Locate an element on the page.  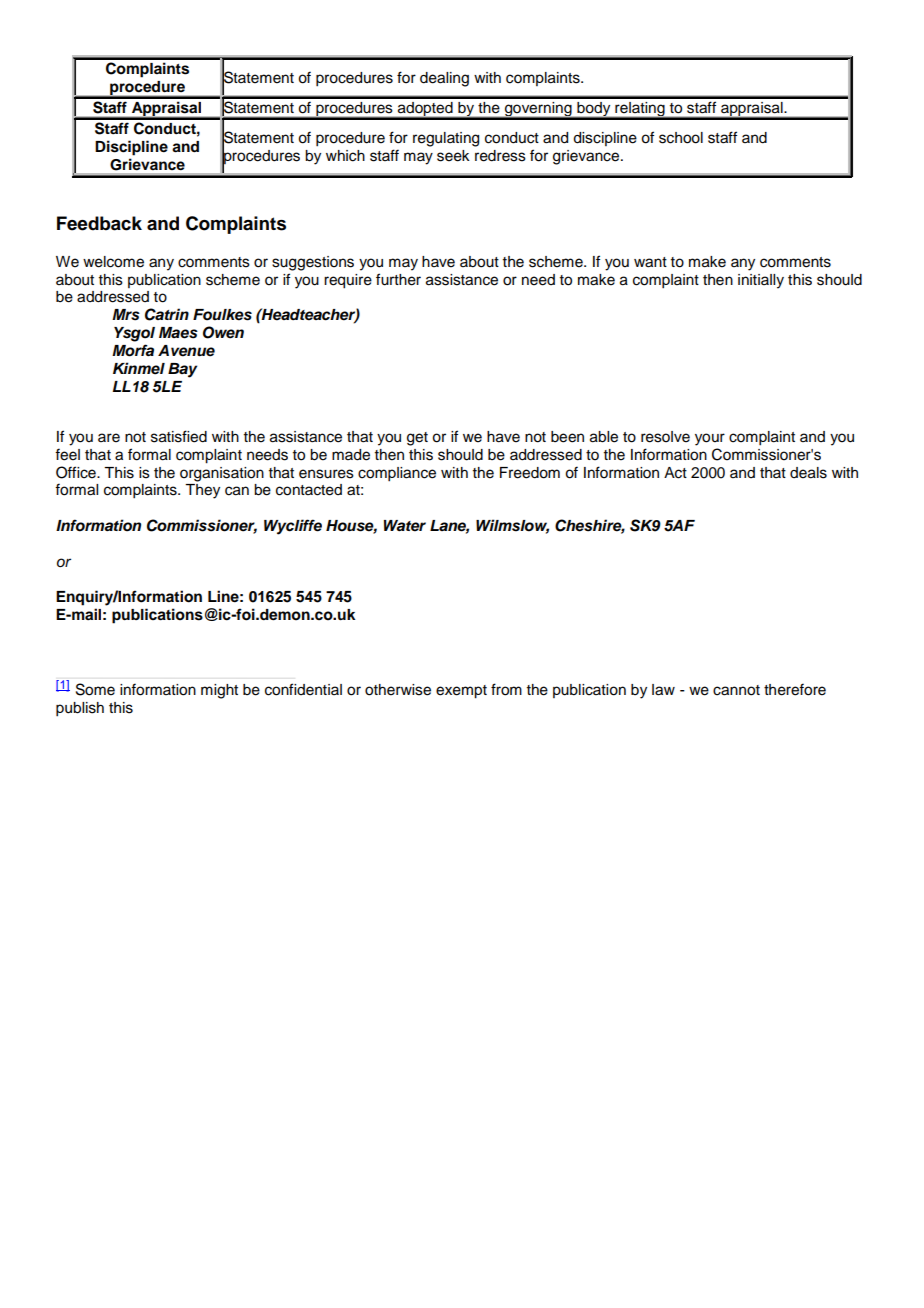
school is located at coordinates (681, 138).
